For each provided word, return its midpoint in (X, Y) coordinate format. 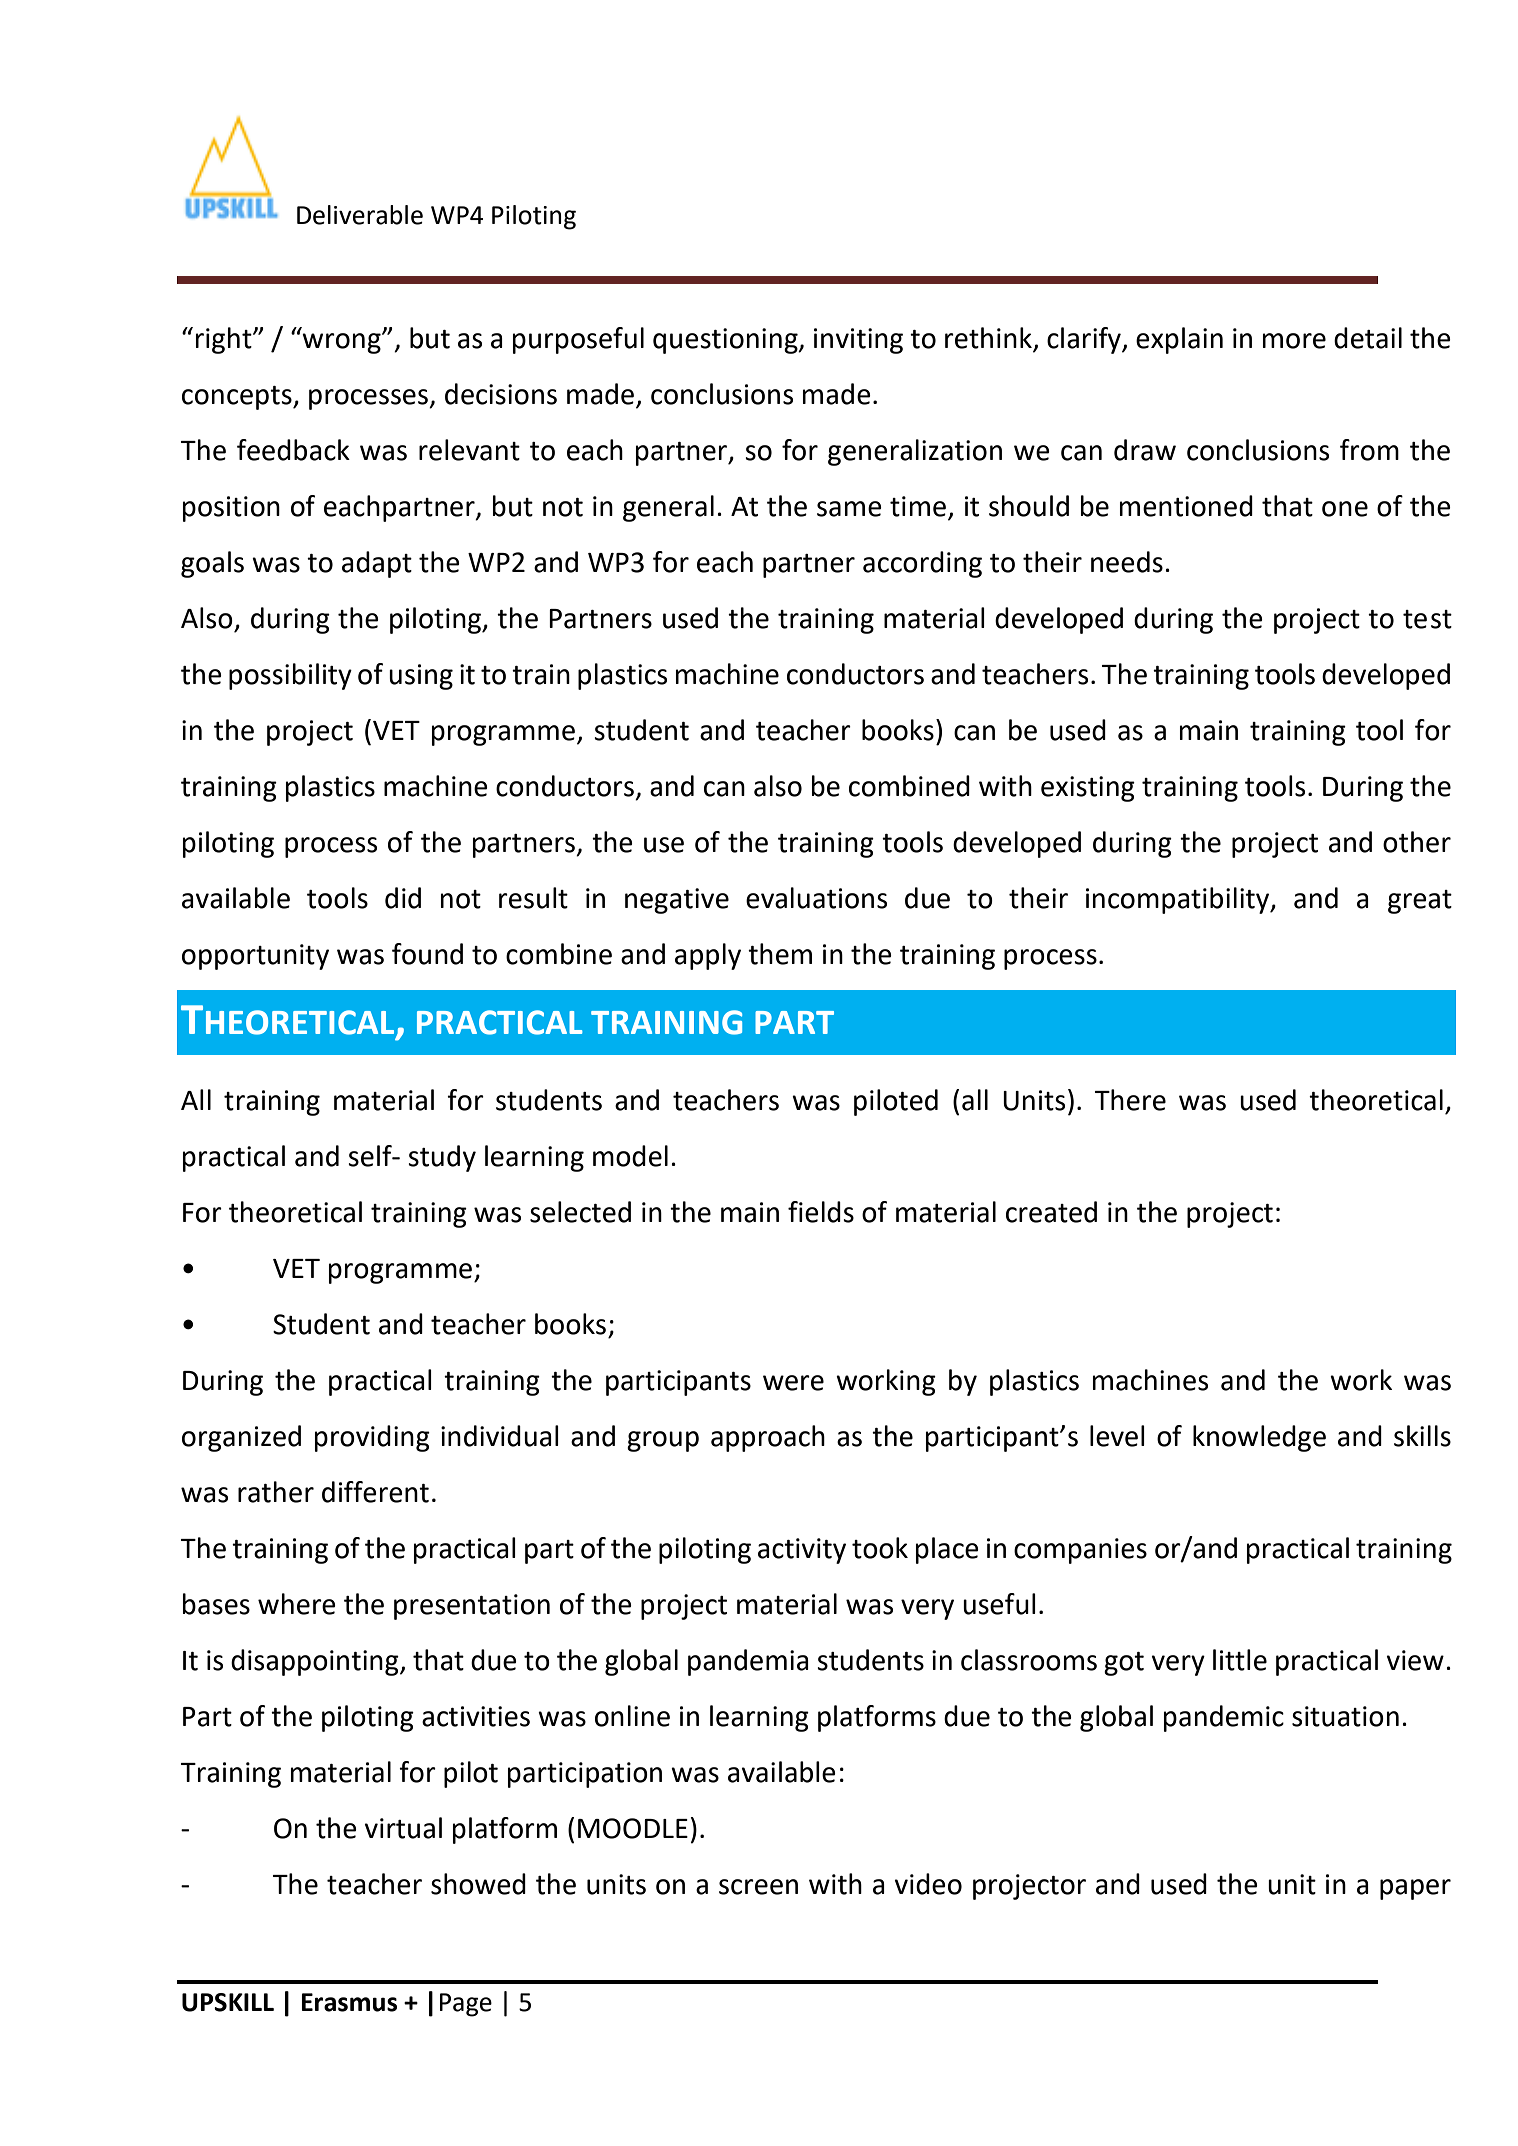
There (1130, 1100)
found (427, 954)
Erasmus (349, 2002)
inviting (858, 341)
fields (821, 1212)
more (1294, 341)
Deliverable (360, 215)
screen (758, 1887)
